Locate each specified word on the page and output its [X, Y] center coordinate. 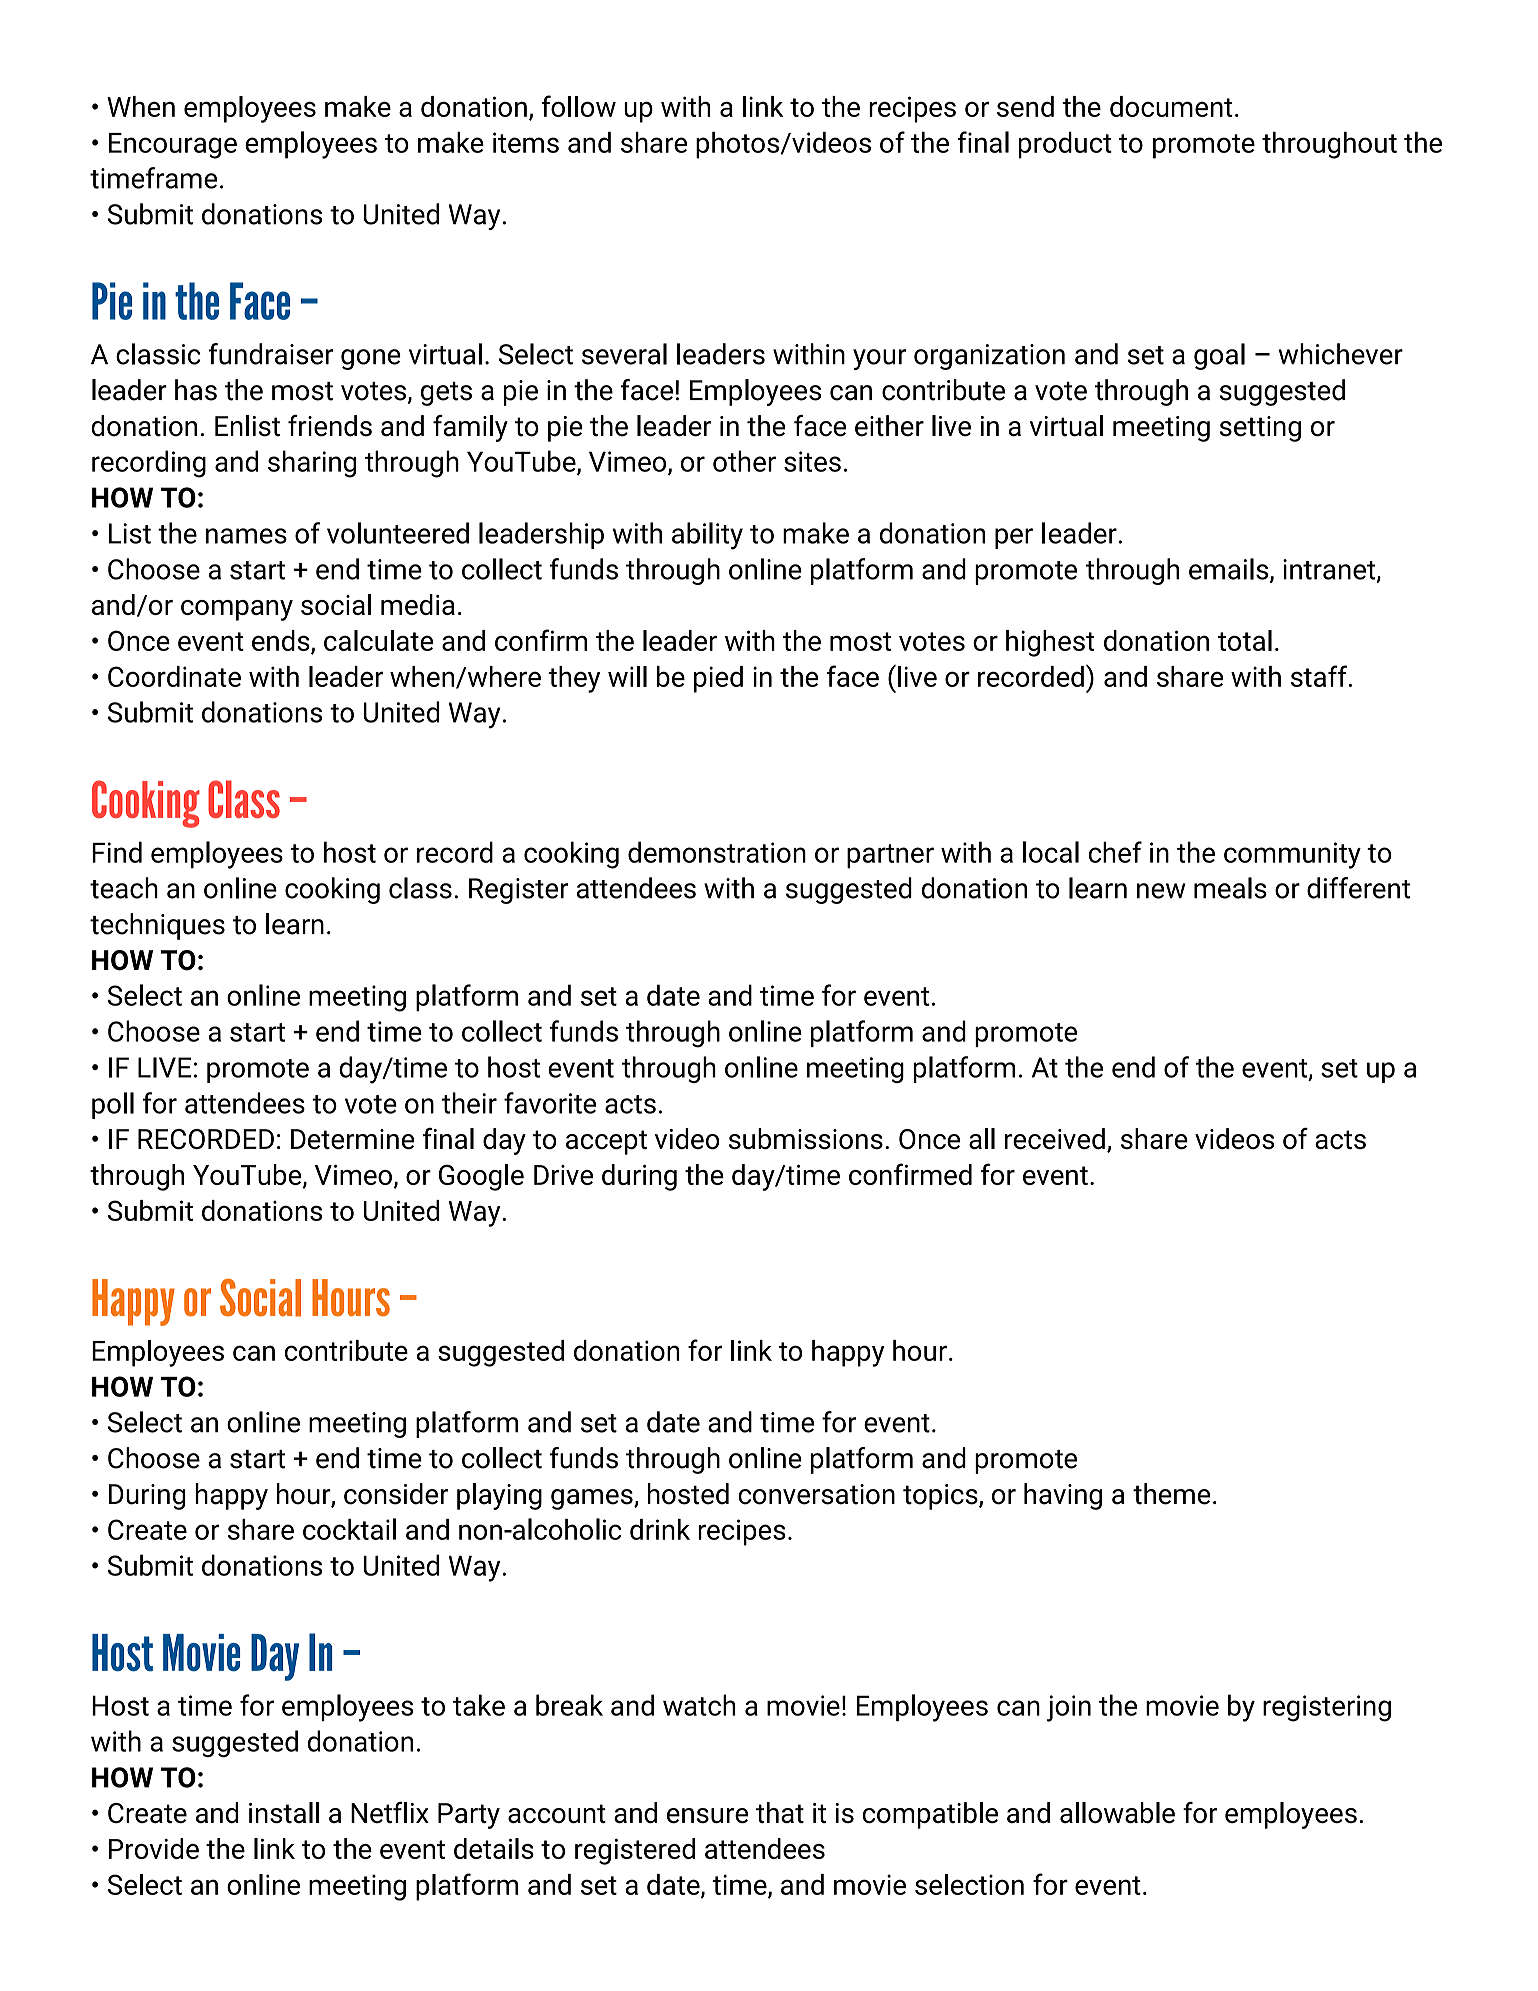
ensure [707, 1815]
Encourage [173, 146]
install [284, 1812]
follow [579, 106]
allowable [1117, 1812]
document [1171, 106]
